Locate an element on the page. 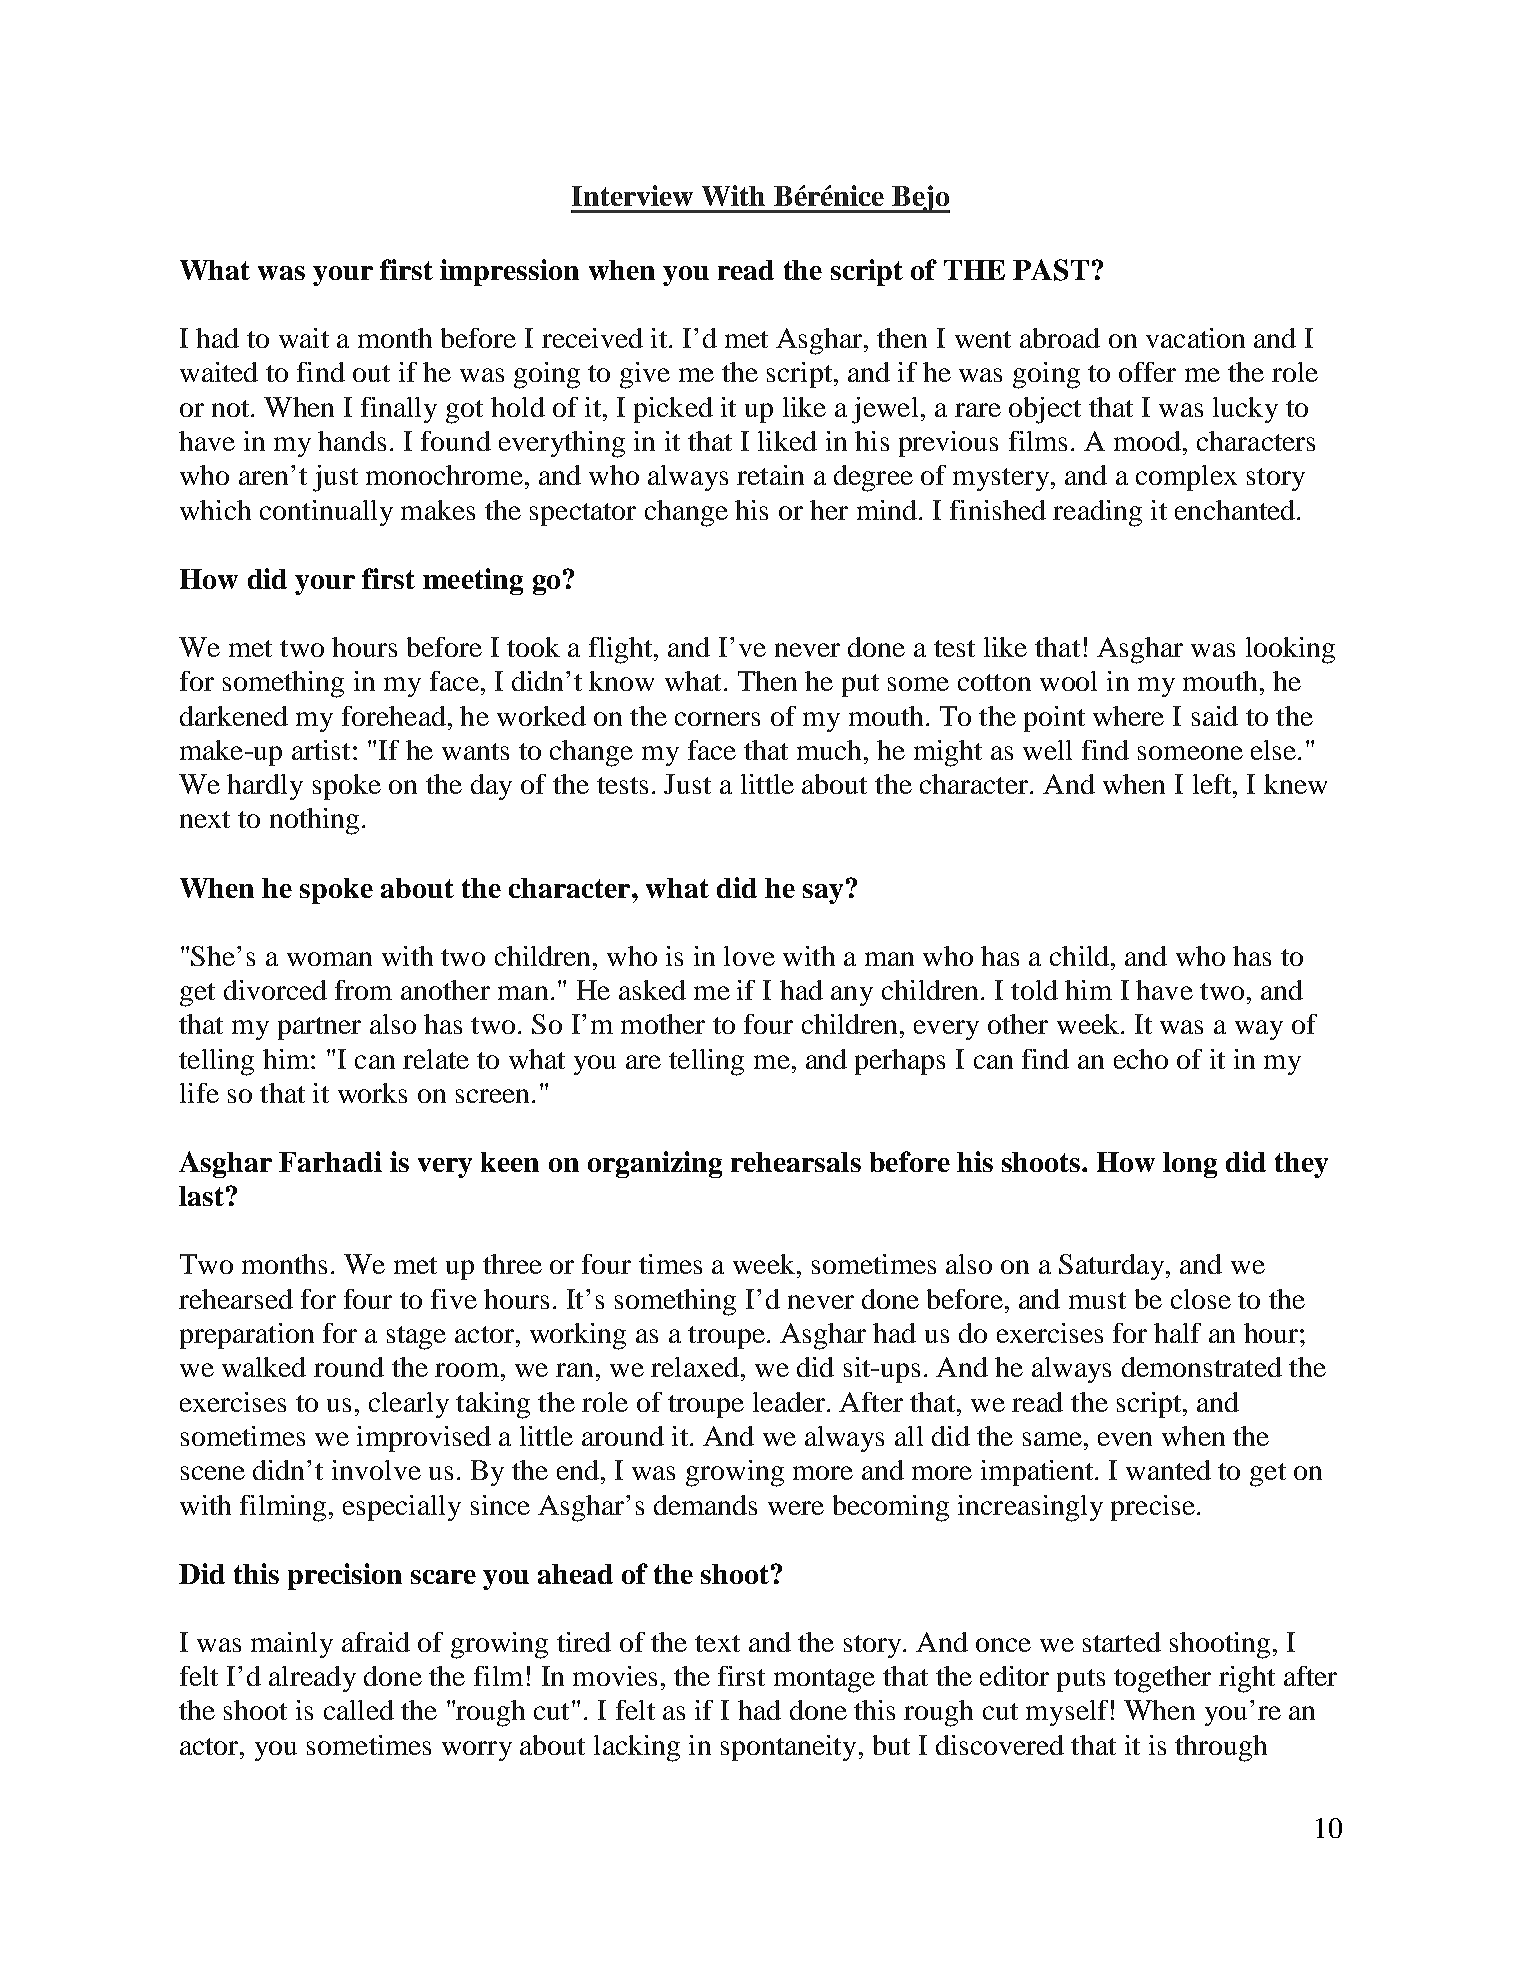  Interview is located at coordinates (632, 195).
